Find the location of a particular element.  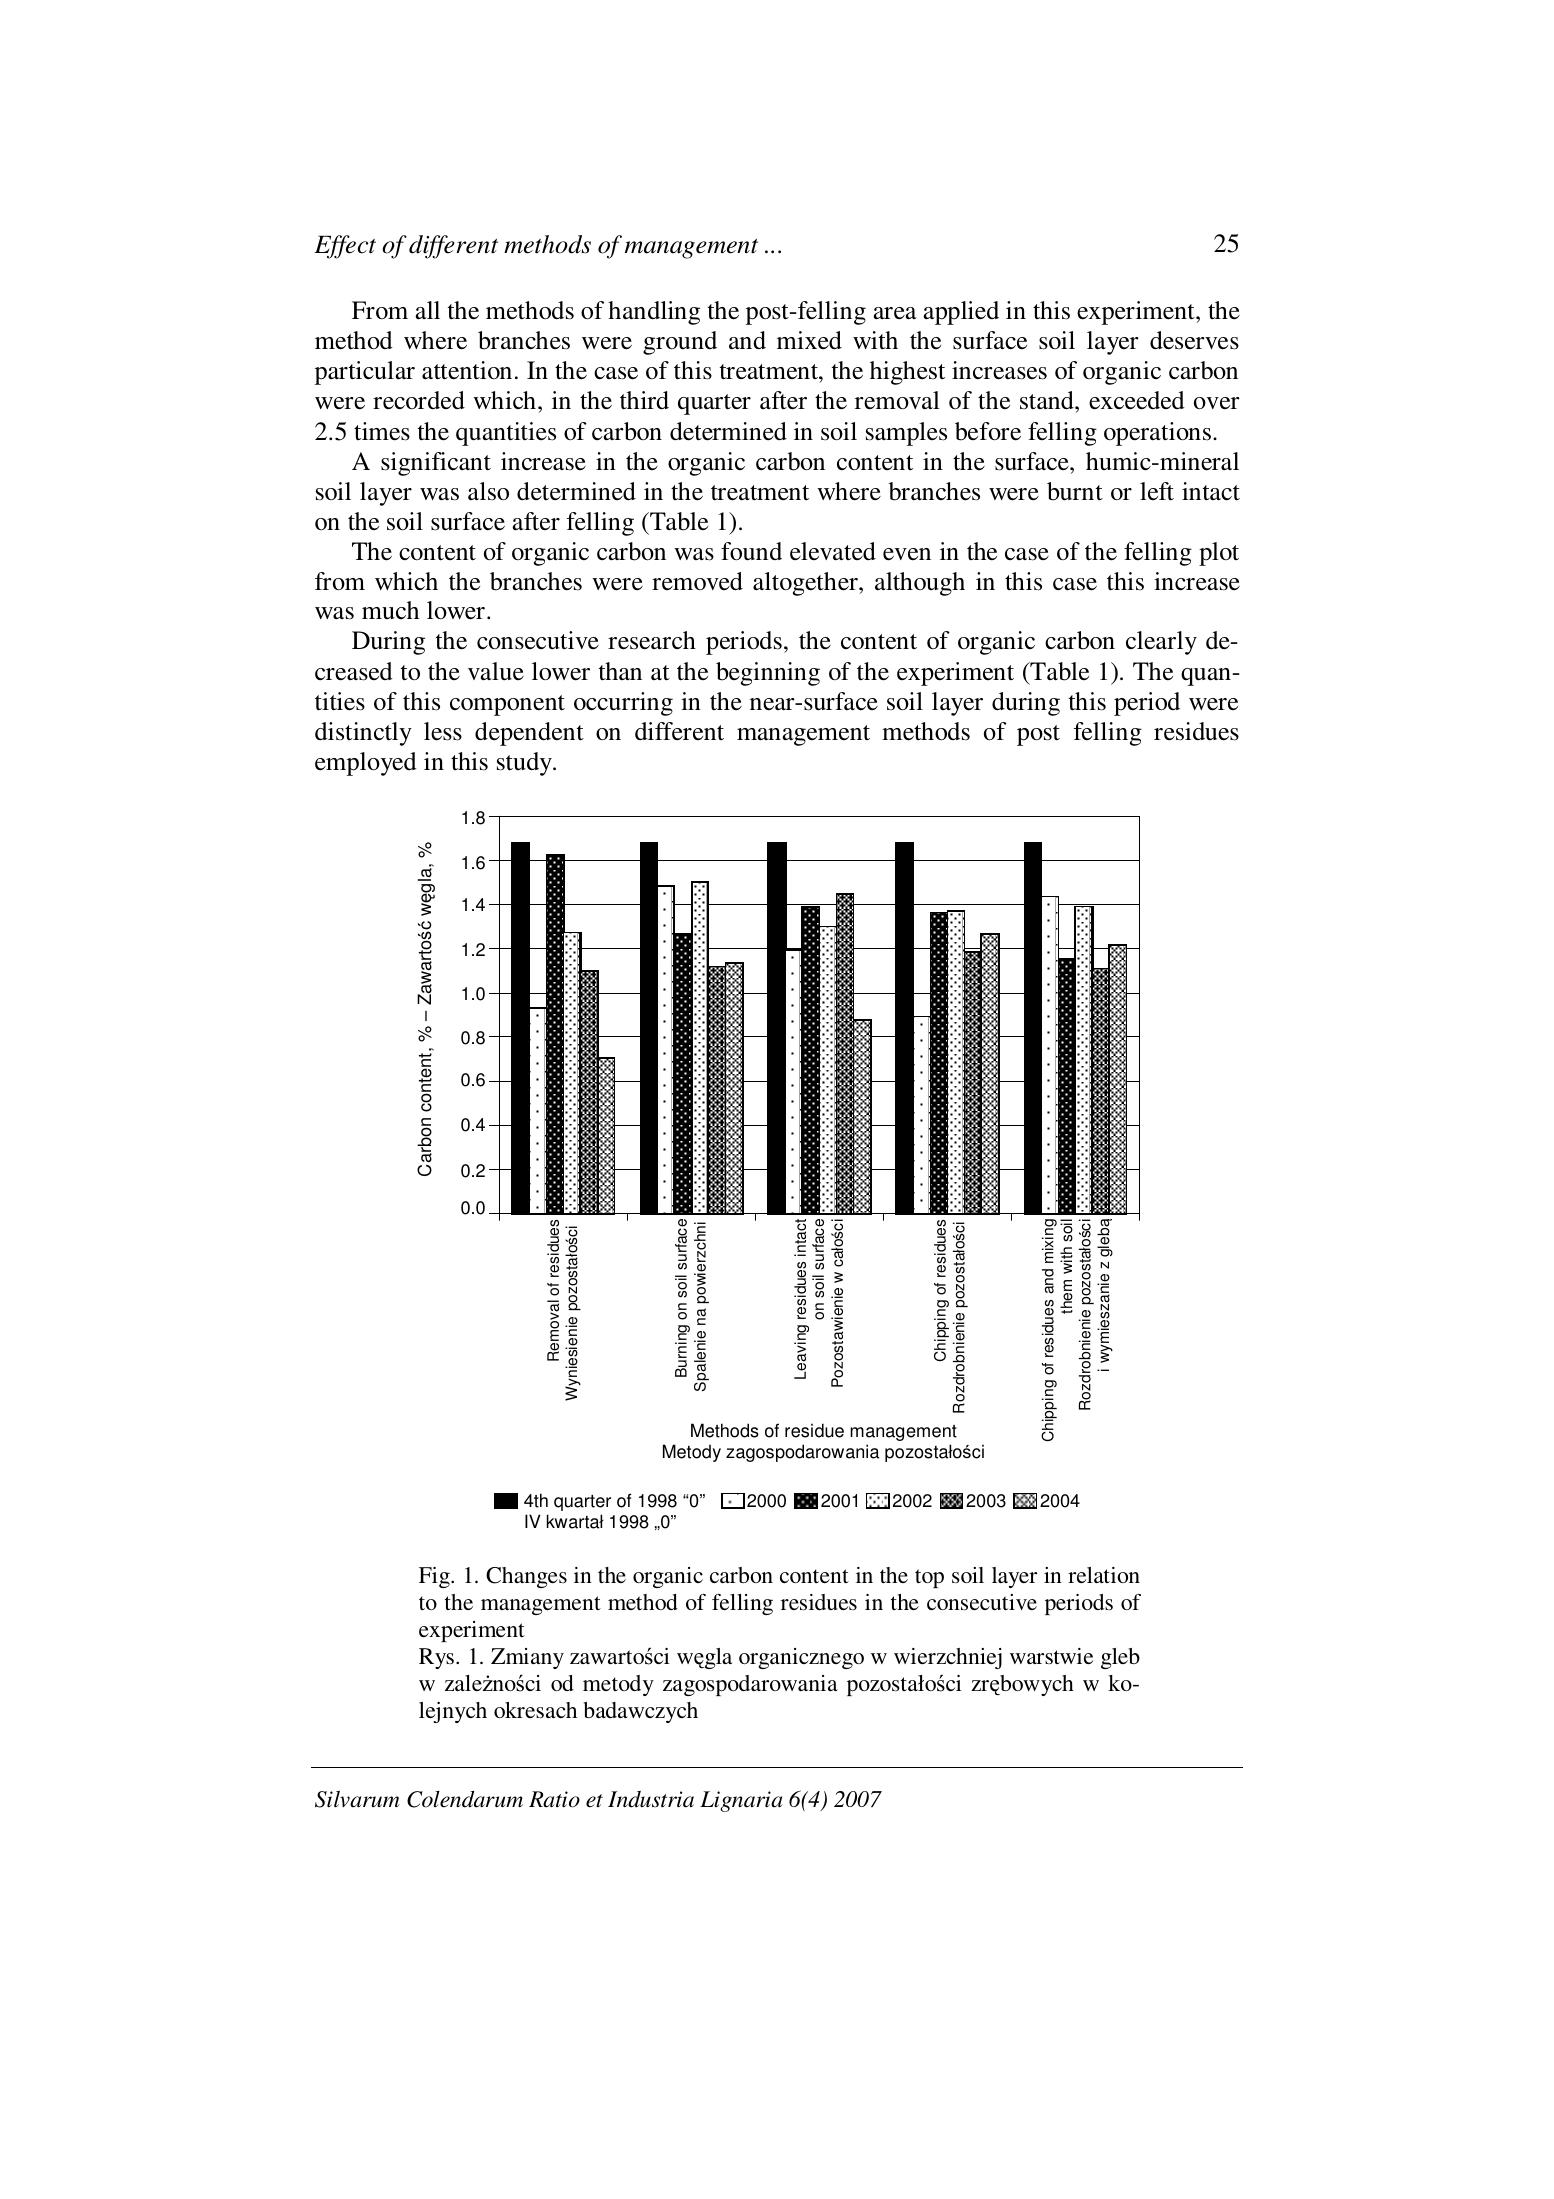

Fig is located at coordinates (435, 1577).
